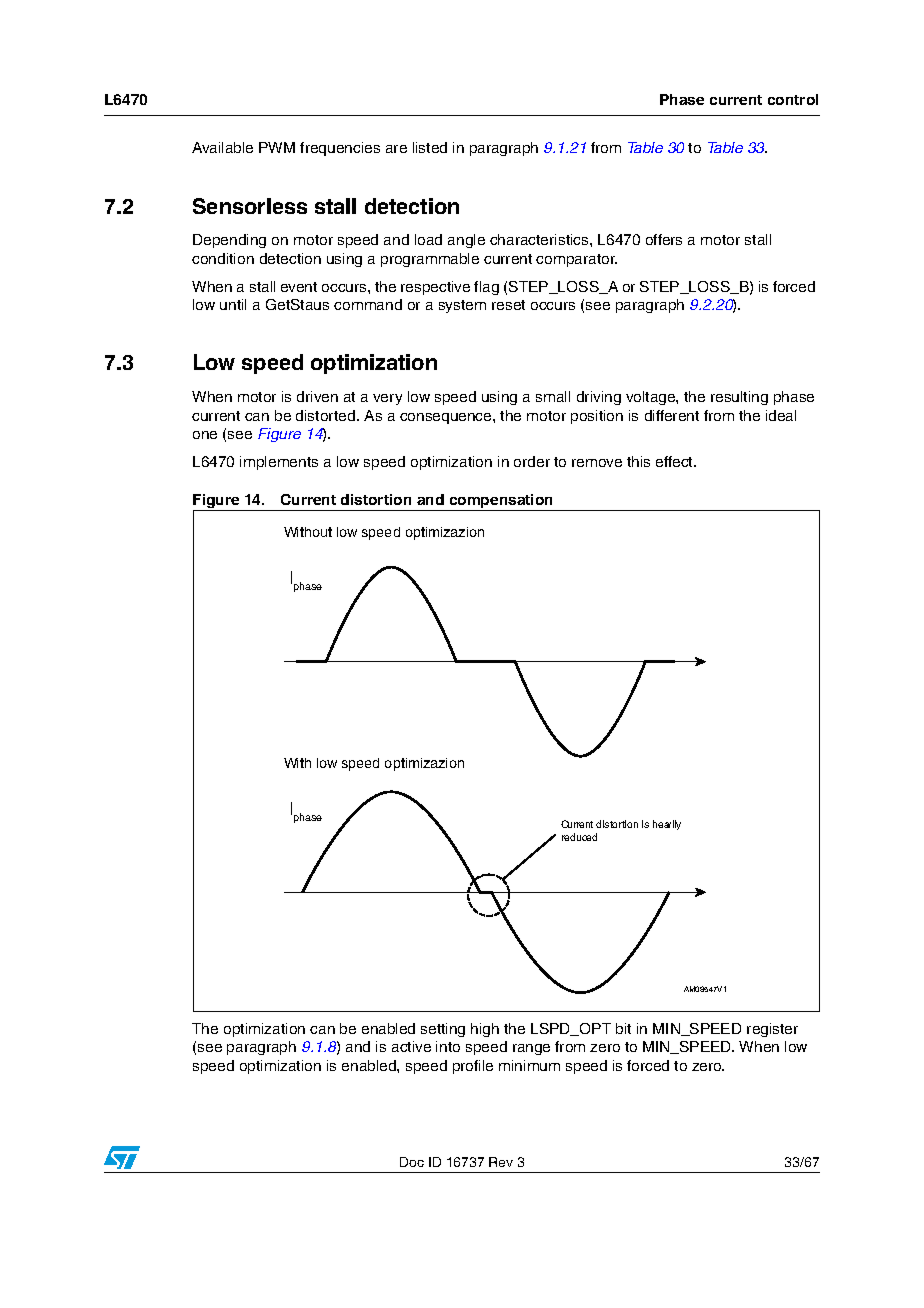 This screenshot has height=1308, width=924. What do you see at coordinates (501, 502) in the screenshot?
I see `compensation` at bounding box center [501, 502].
